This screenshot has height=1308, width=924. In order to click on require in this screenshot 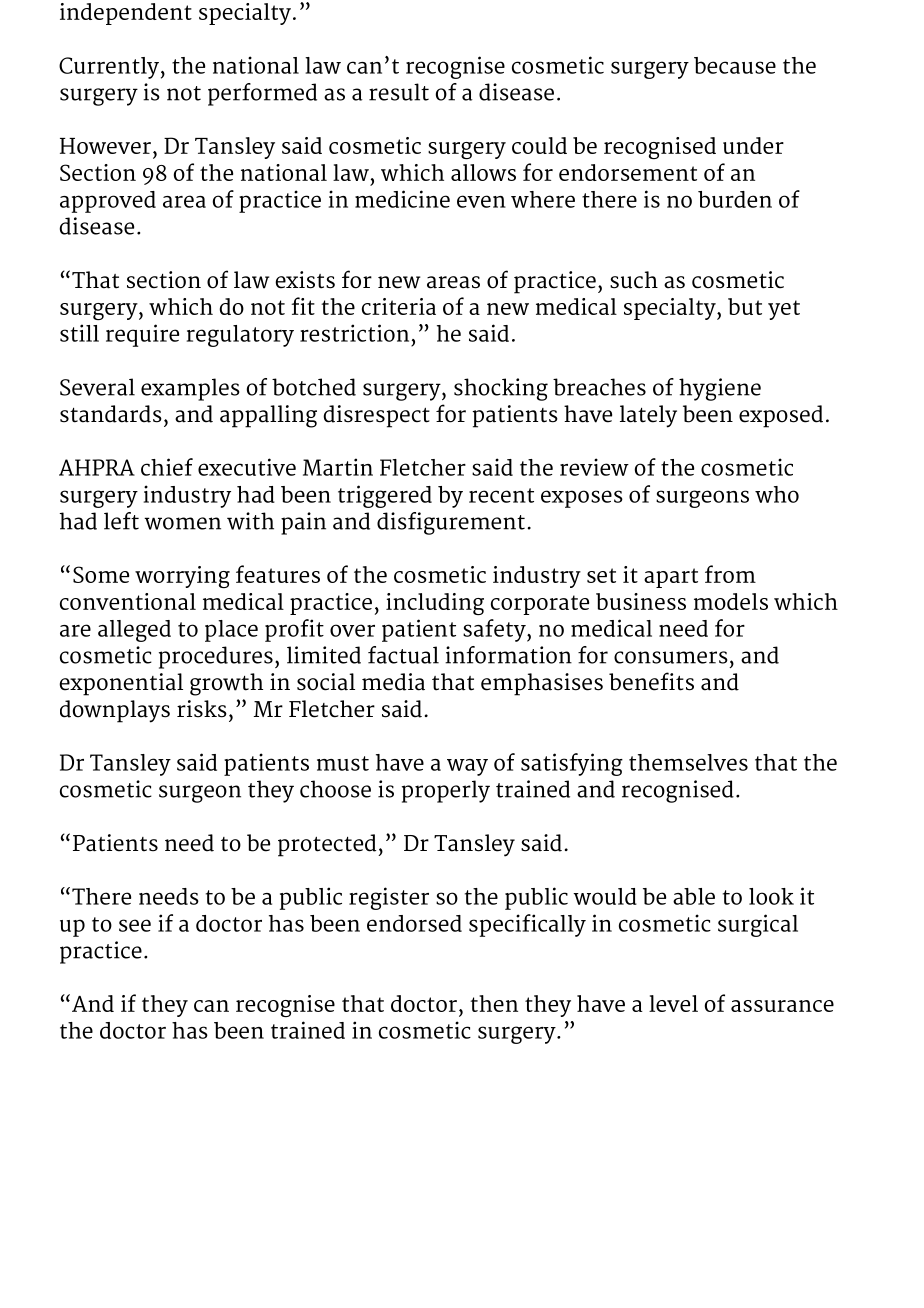, I will do `click(142, 335)`.
